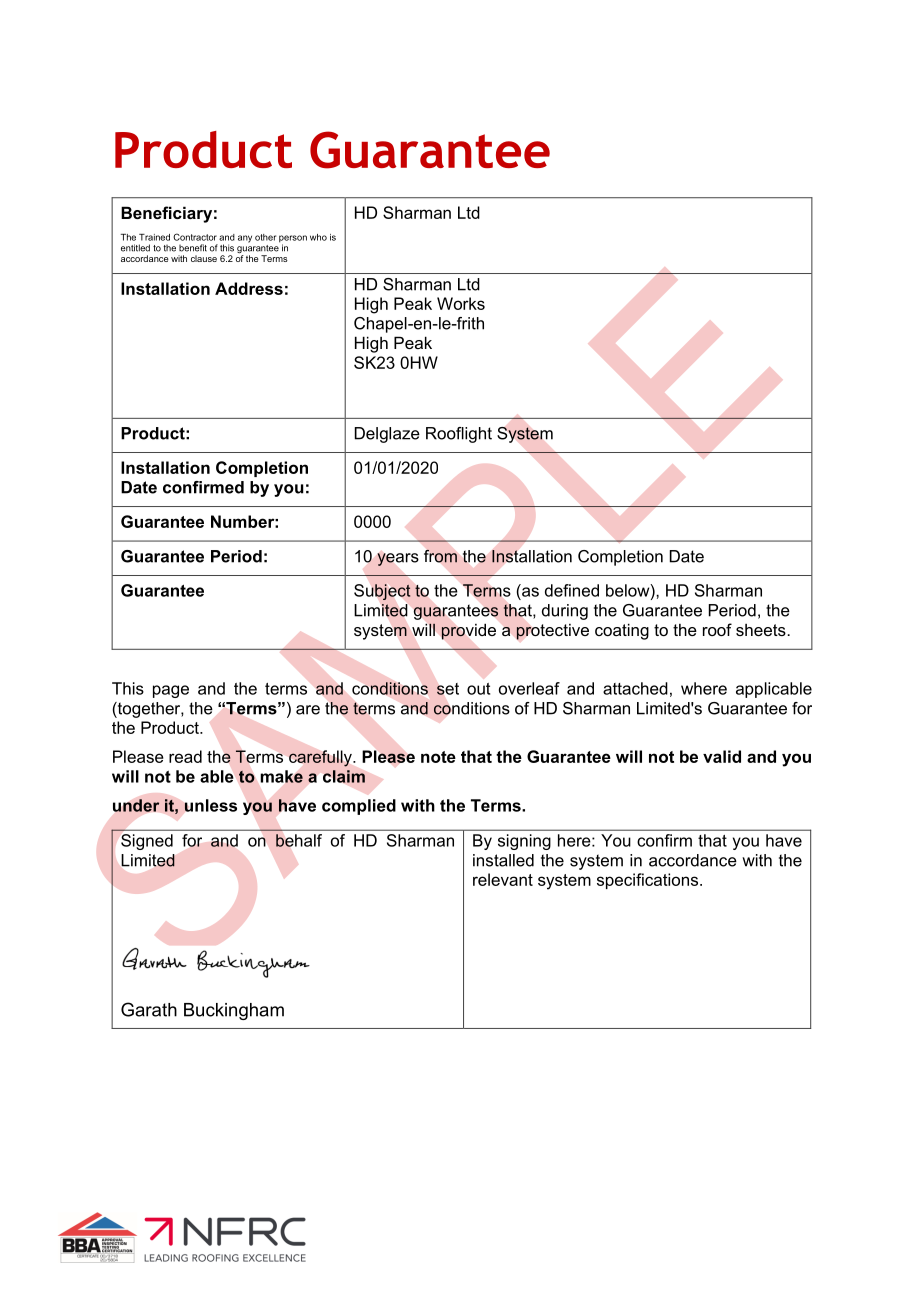  What do you see at coordinates (572, 590) in the image?
I see `defined` at bounding box center [572, 590].
